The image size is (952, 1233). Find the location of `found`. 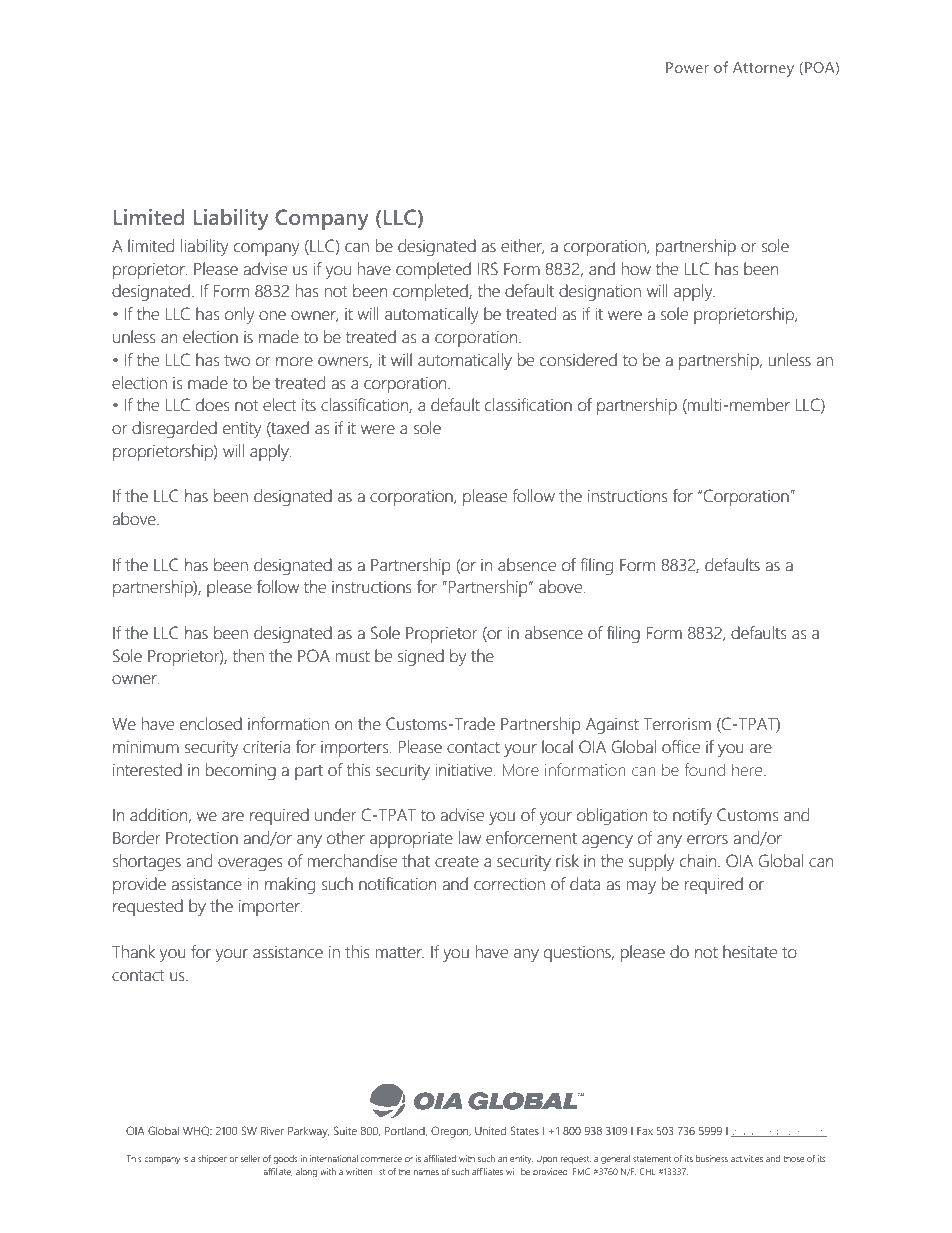

found is located at coordinates (704, 769).
